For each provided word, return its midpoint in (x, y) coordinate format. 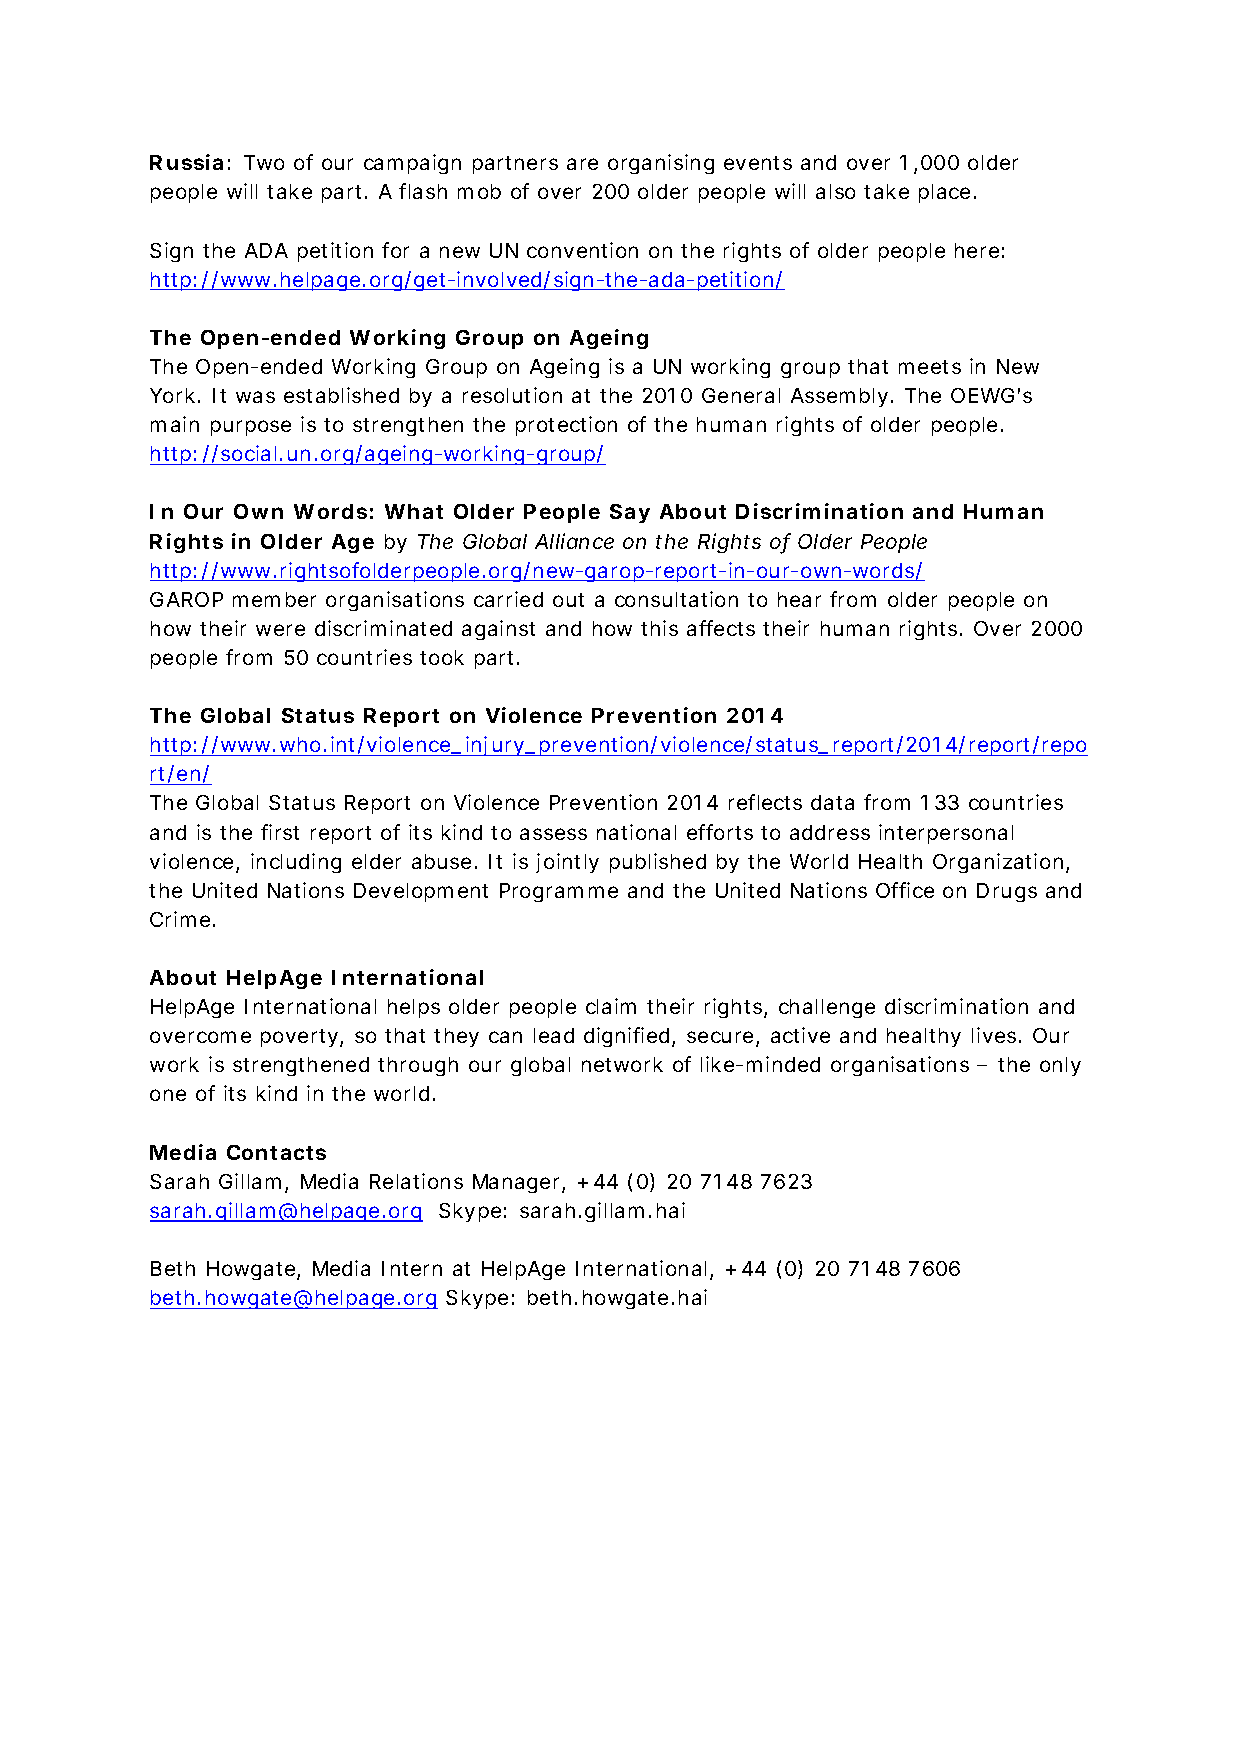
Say (630, 513)
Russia (186, 162)
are (582, 164)
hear (799, 599)
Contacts (276, 1152)
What (414, 511)
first (280, 832)
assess (553, 834)
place (947, 193)
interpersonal (946, 834)
